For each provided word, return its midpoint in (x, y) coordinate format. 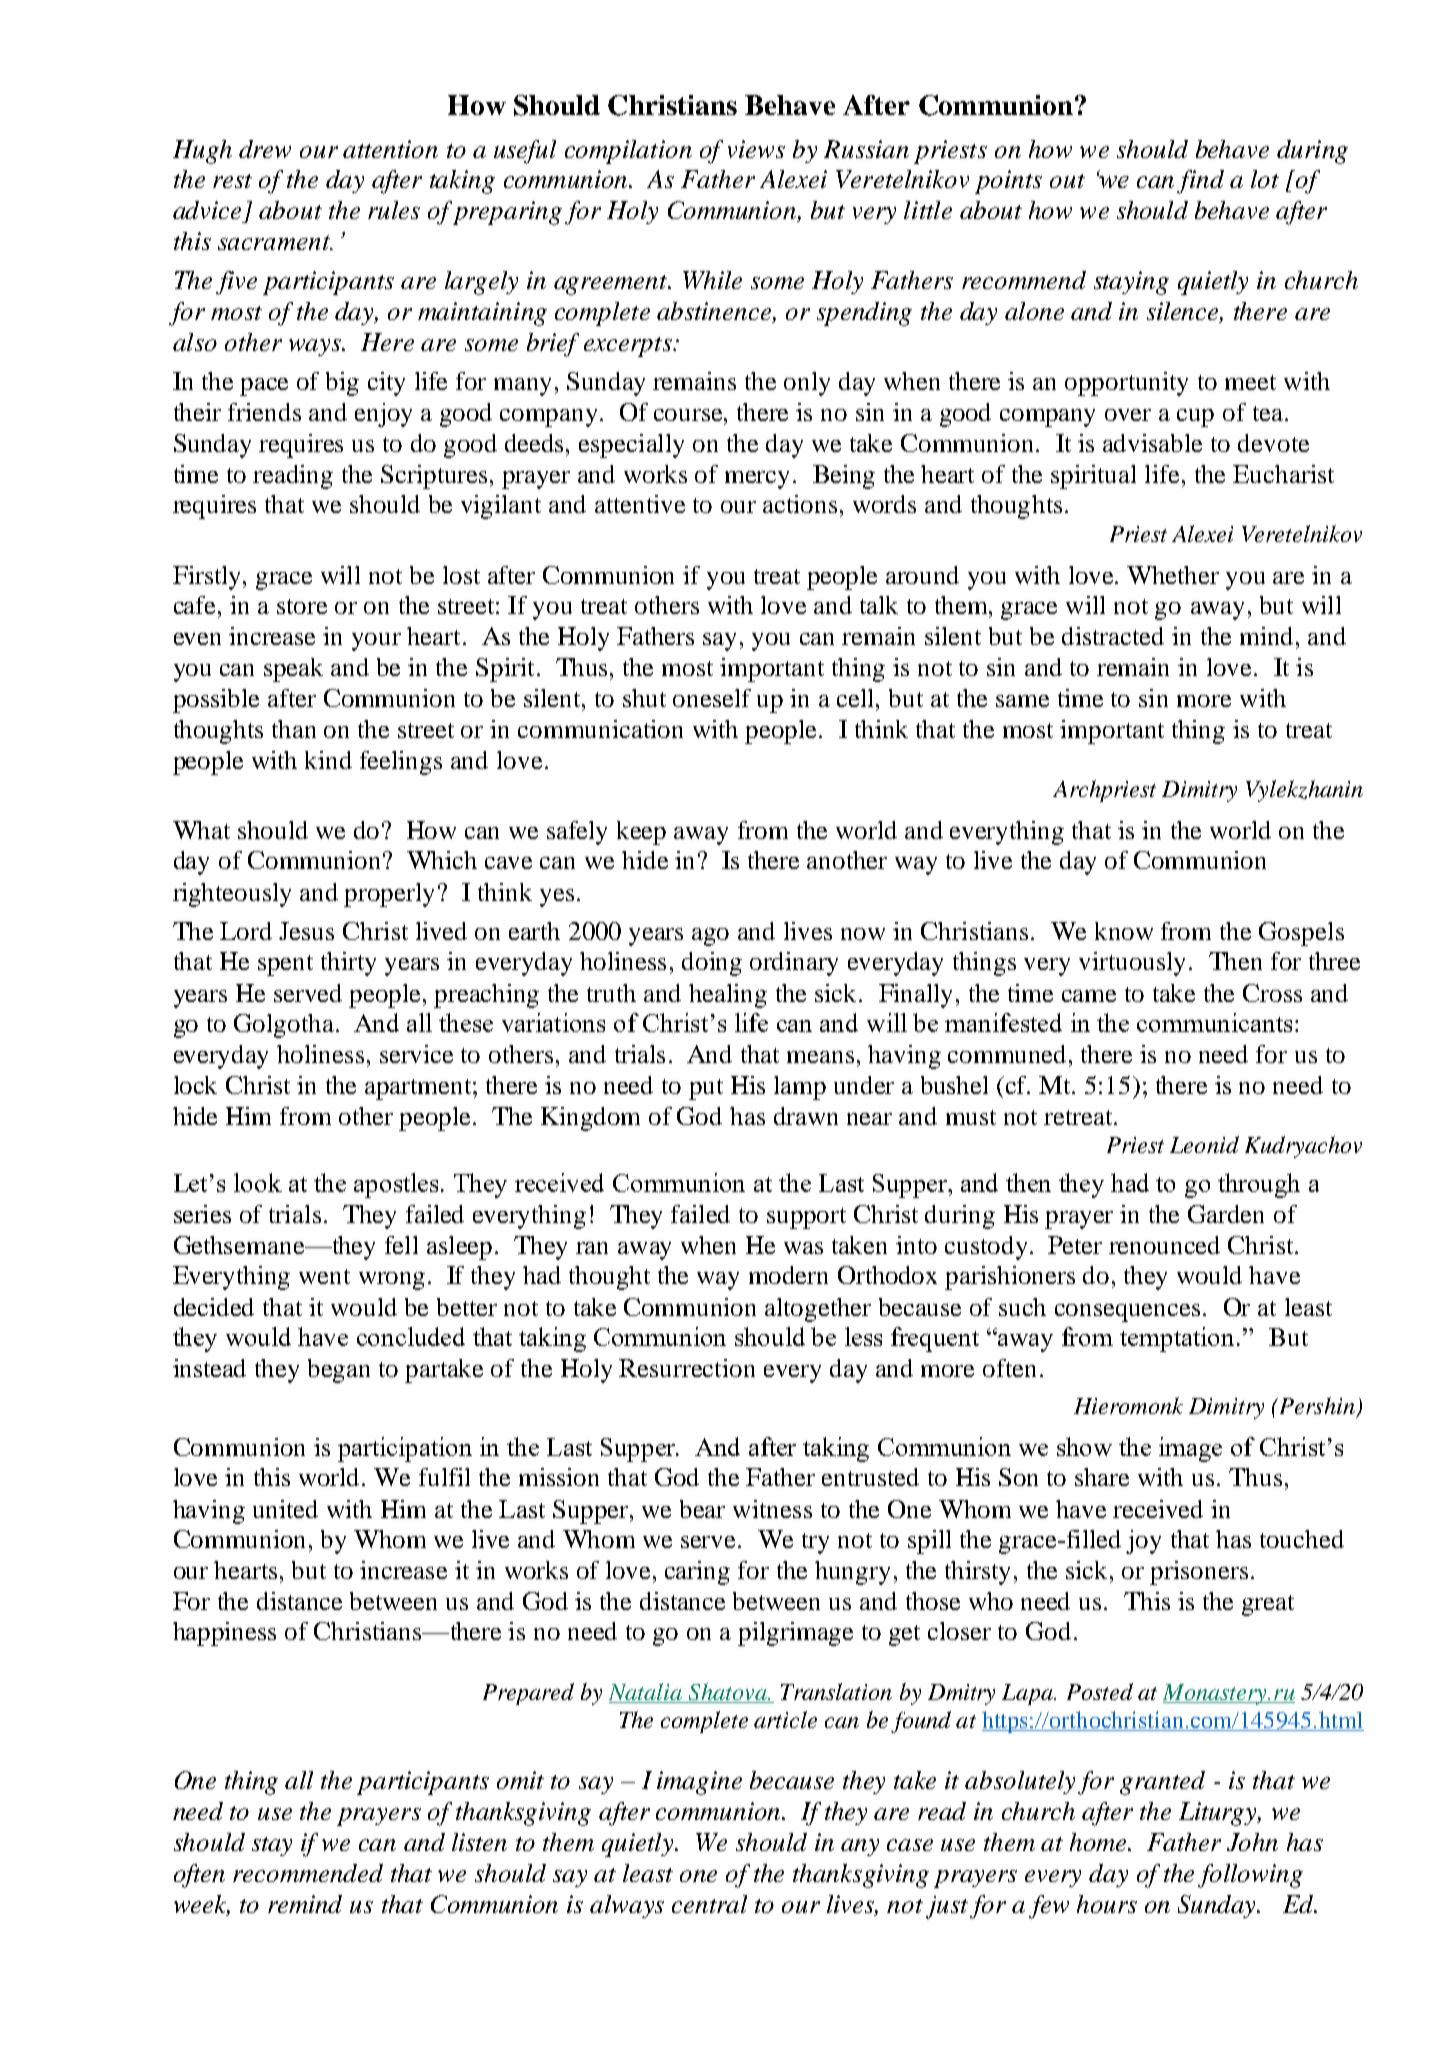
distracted (1113, 636)
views (756, 149)
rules (394, 210)
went (324, 1276)
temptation (1179, 1339)
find (1200, 182)
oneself (712, 698)
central (709, 1904)
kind (328, 760)
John (1252, 1842)
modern (788, 1275)
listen (479, 1842)
